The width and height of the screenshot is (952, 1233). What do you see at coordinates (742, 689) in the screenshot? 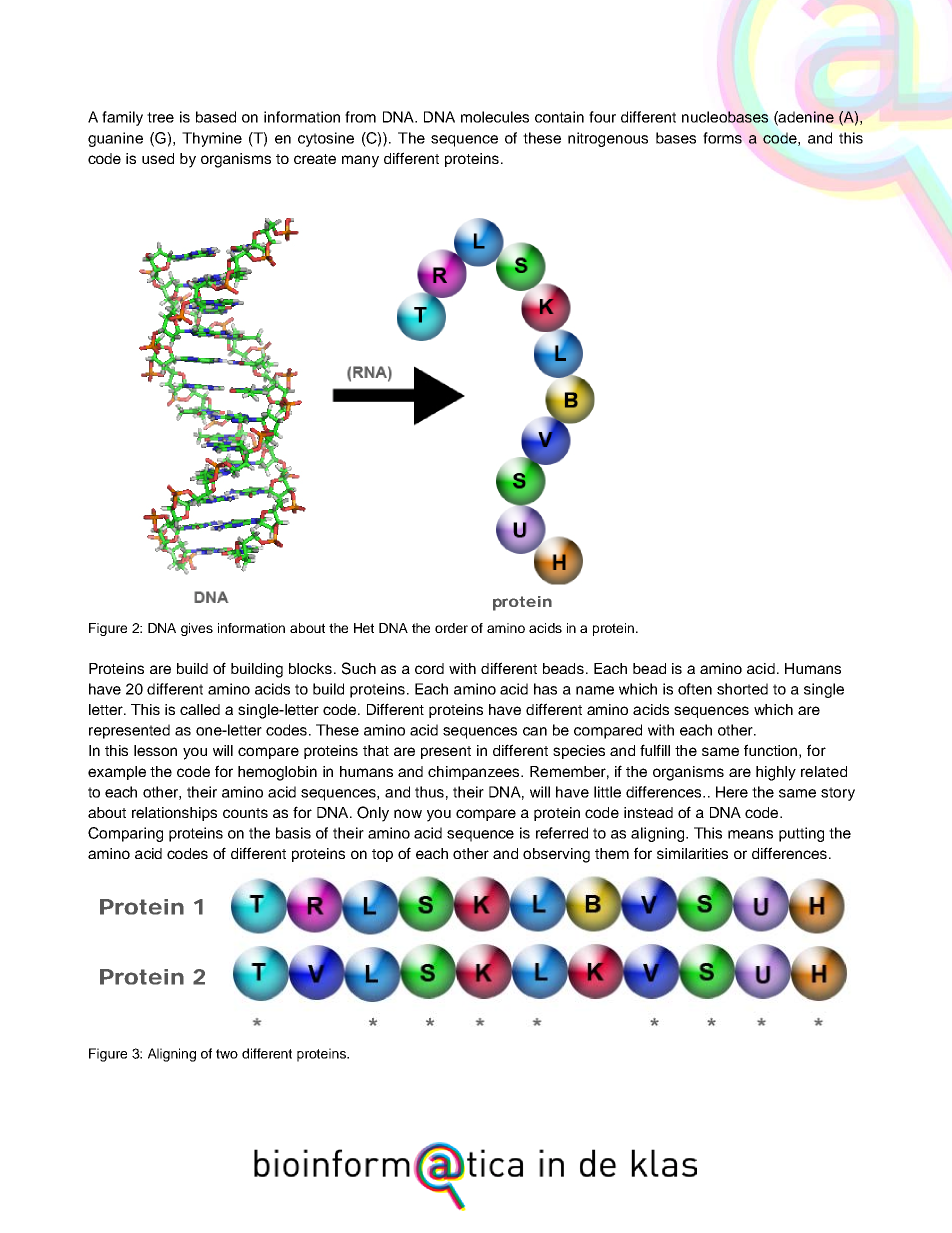
I see `shorted` at bounding box center [742, 689].
